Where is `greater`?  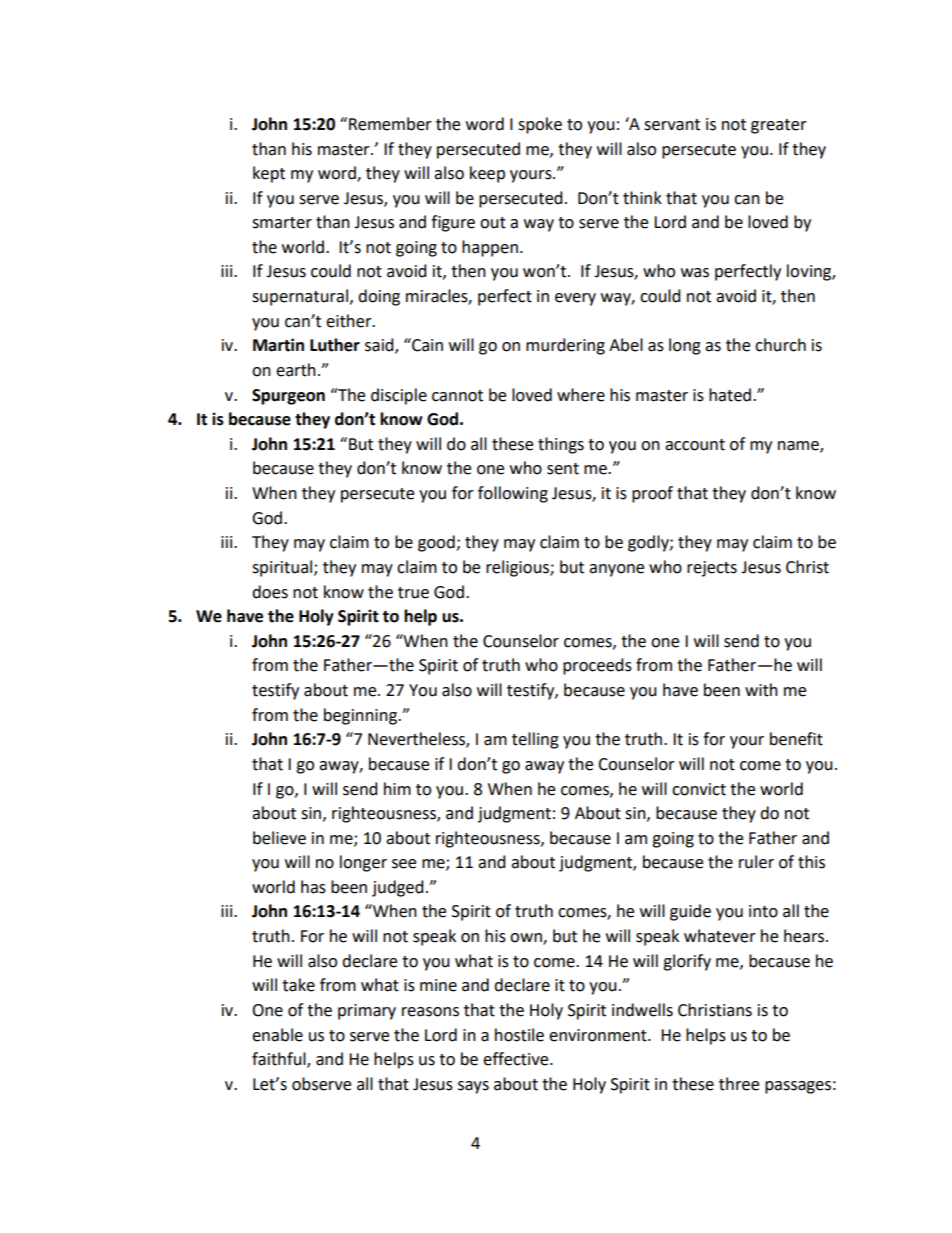 greater is located at coordinates (779, 126).
